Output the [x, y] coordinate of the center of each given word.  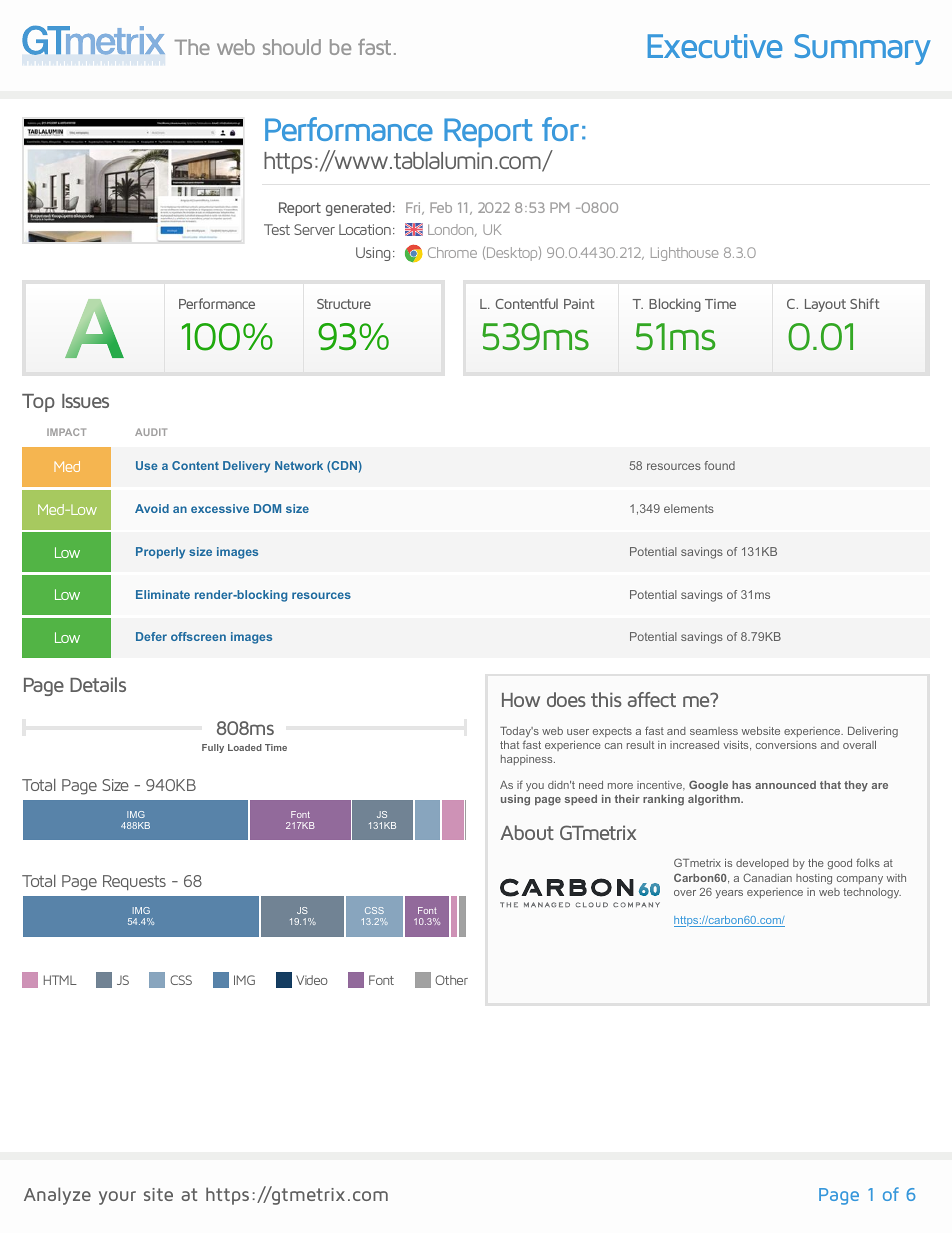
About [527, 832]
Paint [579, 304]
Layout [825, 305]
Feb [441, 207]
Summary [862, 49]
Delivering [873, 732]
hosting [814, 879]
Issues [85, 401]
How [521, 700]
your [117, 1198]
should [292, 47]
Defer [151, 636]
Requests [134, 882]
